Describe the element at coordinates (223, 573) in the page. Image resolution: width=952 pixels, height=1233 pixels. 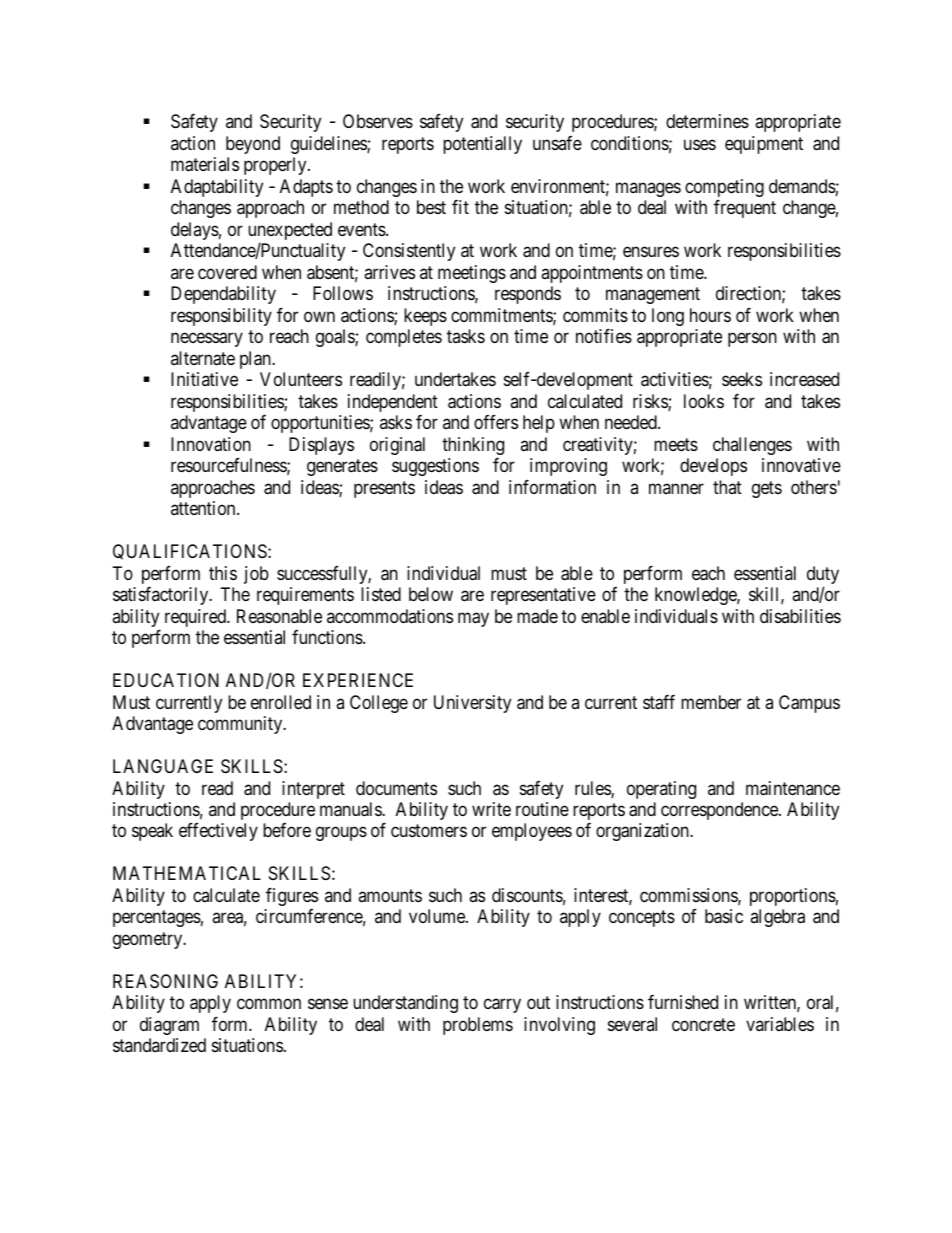
I see `this` at that location.
